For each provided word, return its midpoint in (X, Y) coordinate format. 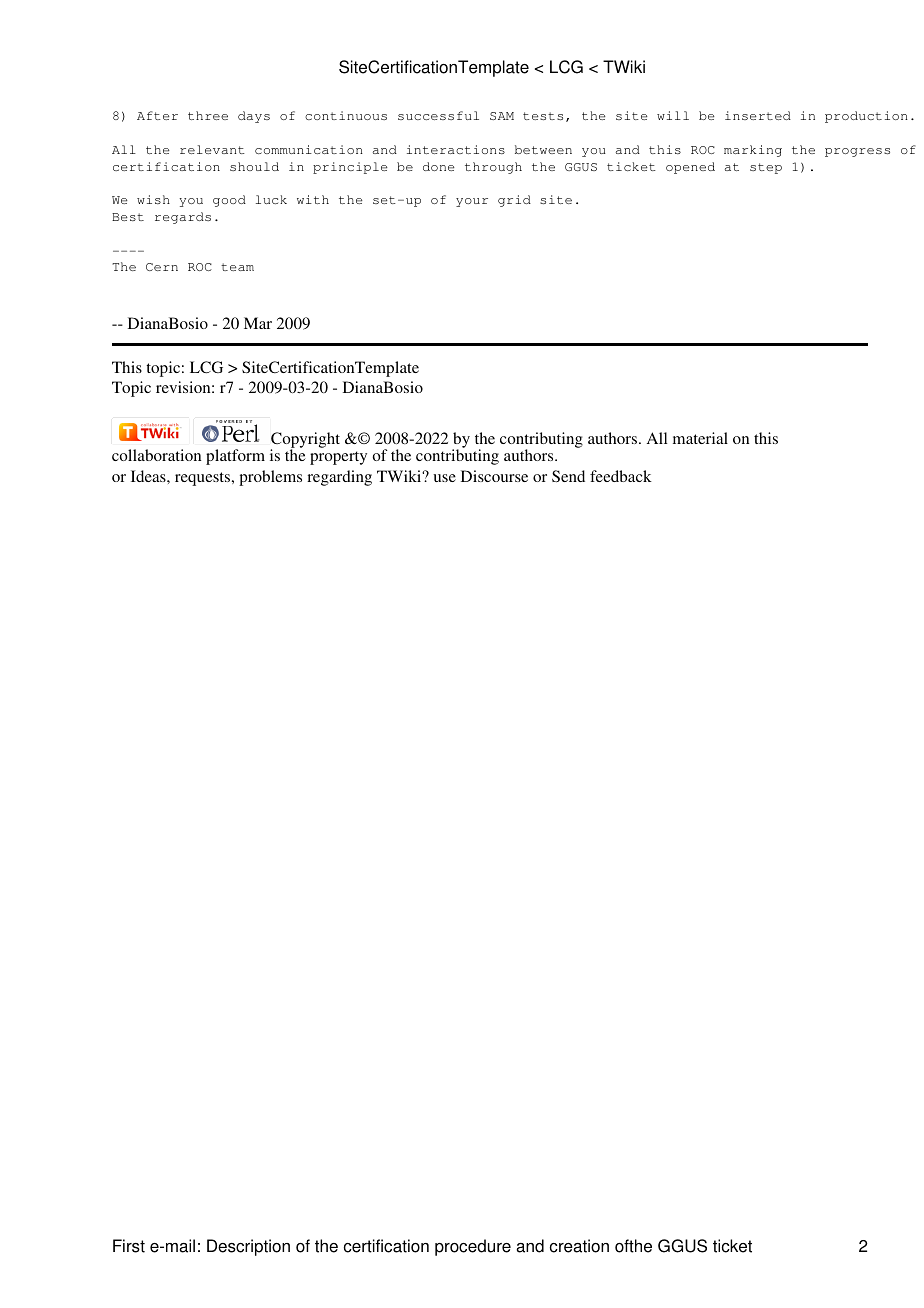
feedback (621, 476)
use (444, 478)
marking (753, 151)
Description (248, 1247)
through (493, 168)
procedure (473, 1247)
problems (270, 478)
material (700, 438)
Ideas (149, 476)
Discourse (494, 476)
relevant (212, 149)
